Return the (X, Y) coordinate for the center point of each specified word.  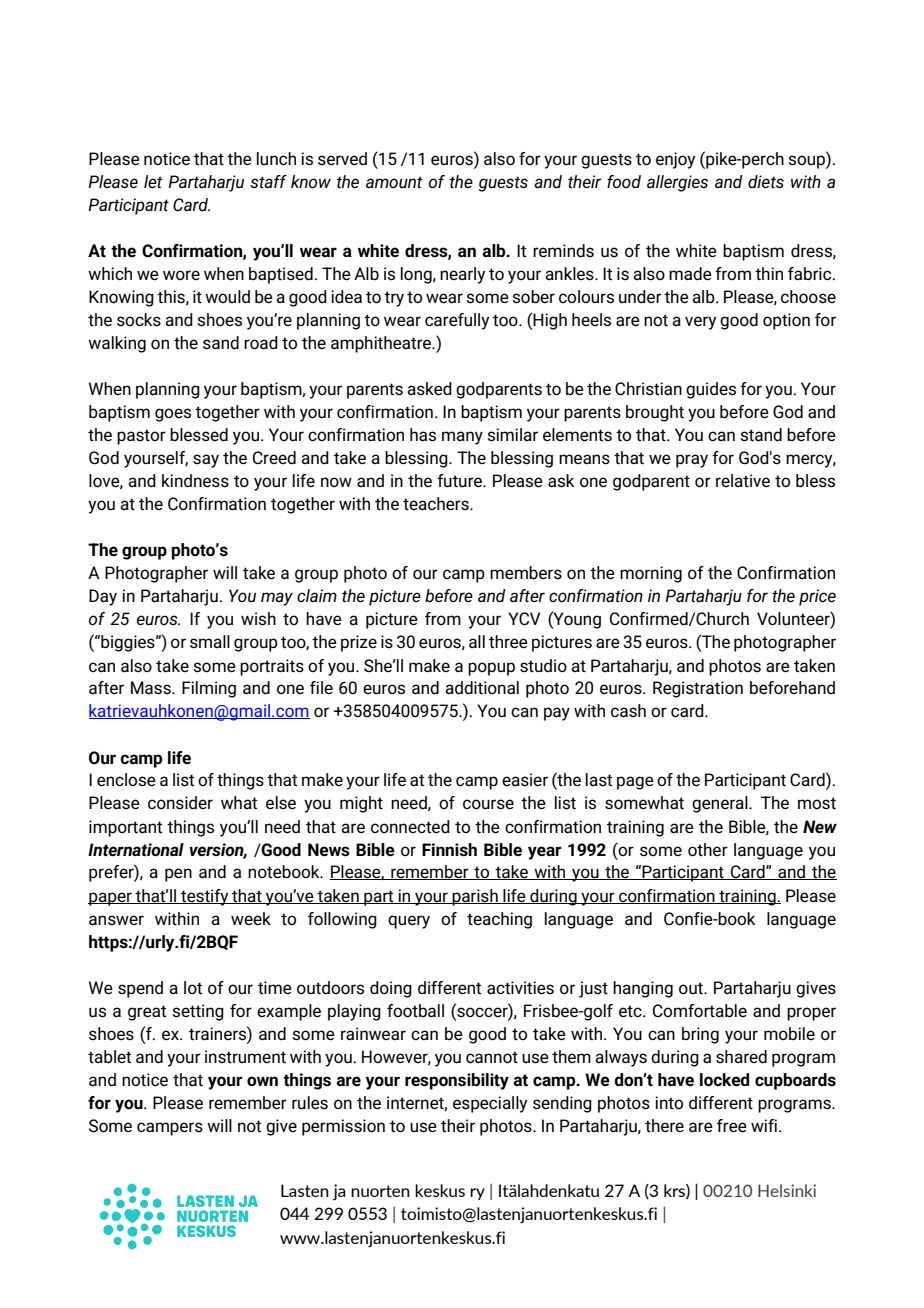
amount (394, 182)
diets (766, 182)
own (262, 1081)
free (732, 1126)
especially (490, 1104)
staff (268, 181)
